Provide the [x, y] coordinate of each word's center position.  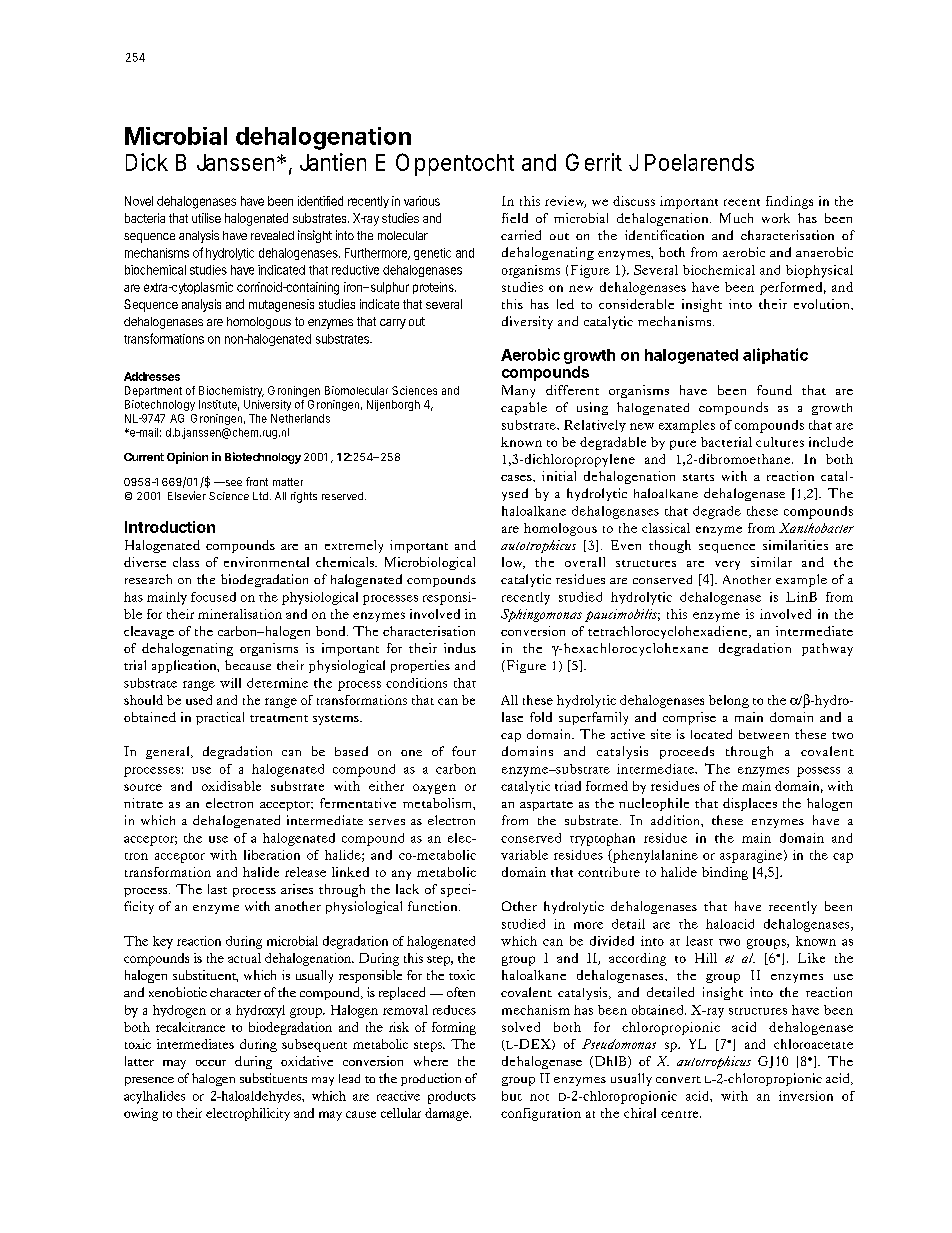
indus [460, 648]
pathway [827, 649]
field [515, 218]
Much [736, 218]
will [230, 683]
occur [211, 1063]
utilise [206, 218]
